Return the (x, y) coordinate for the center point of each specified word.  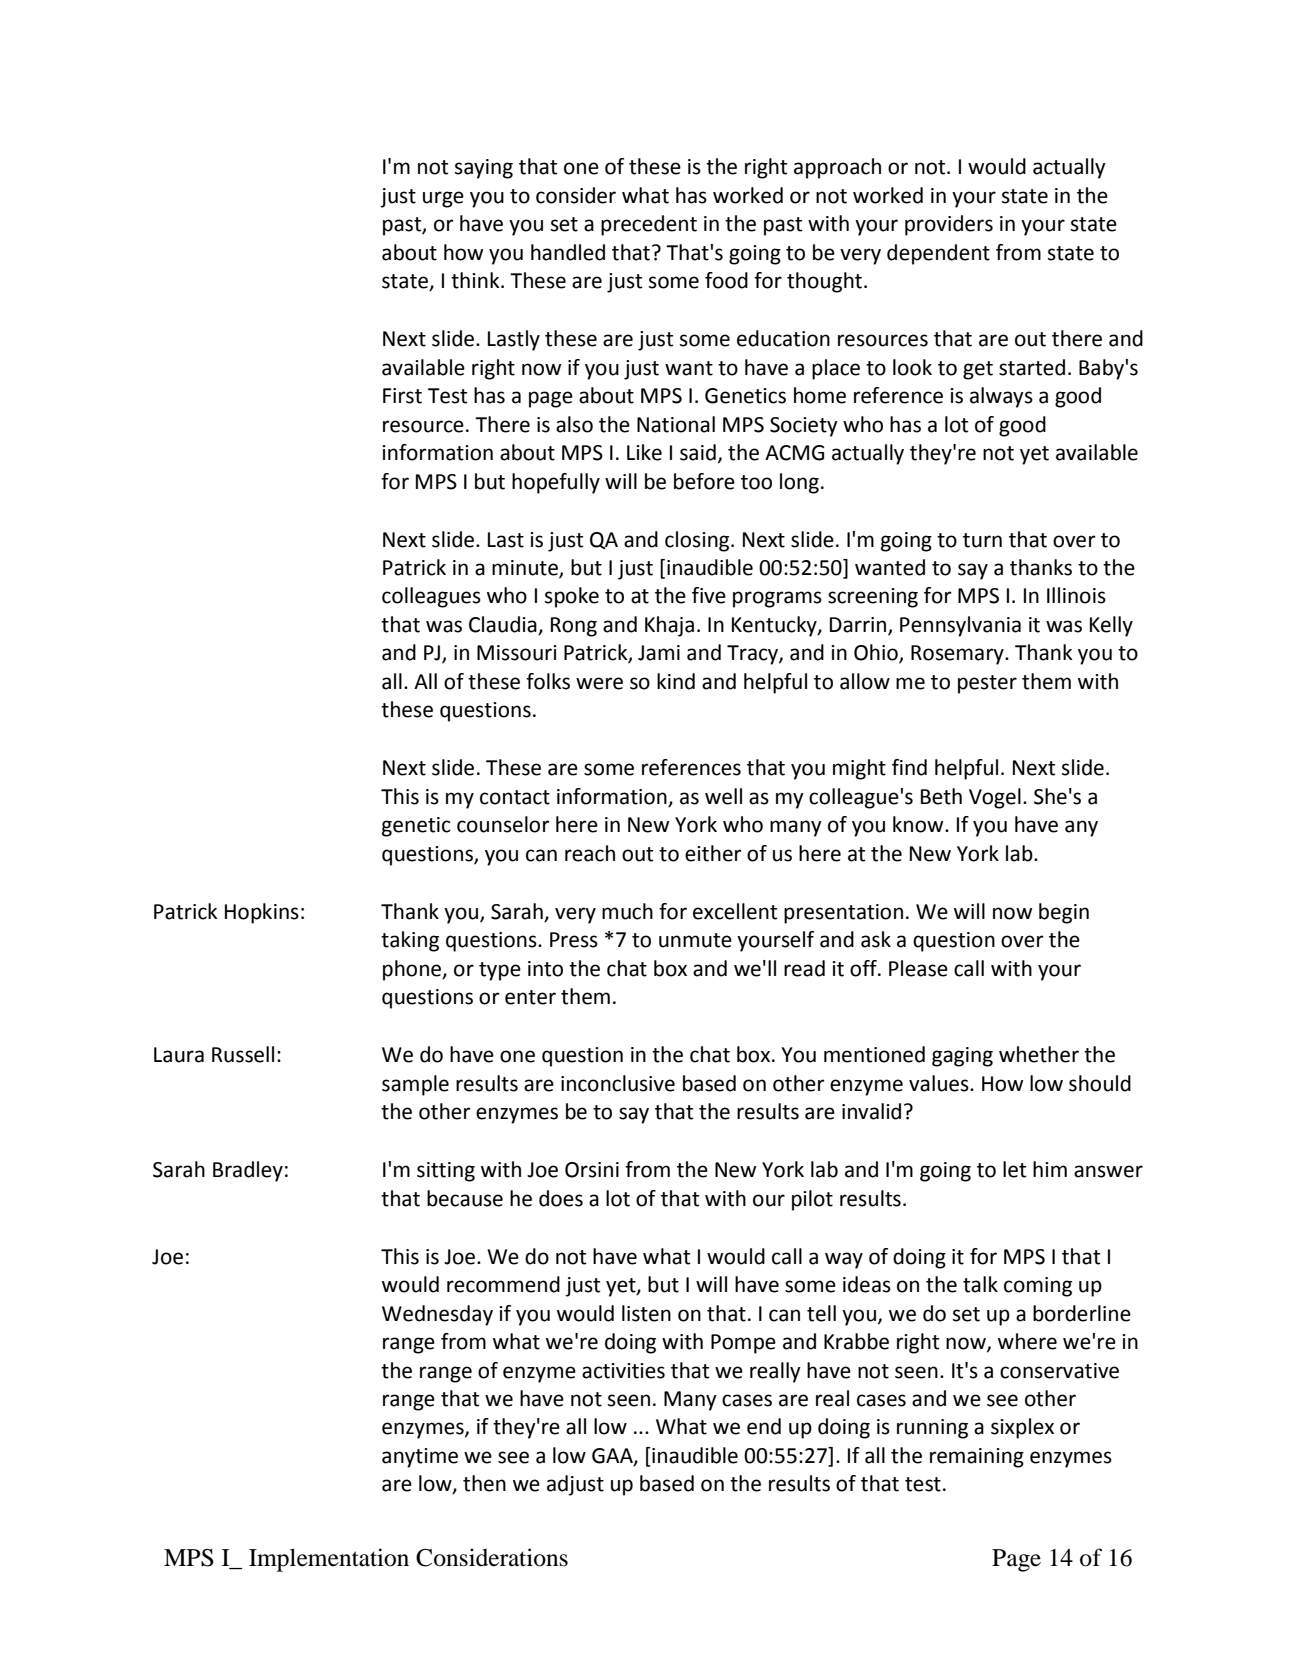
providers (949, 225)
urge (443, 199)
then (484, 1483)
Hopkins (262, 913)
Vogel (995, 798)
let (1014, 1169)
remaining (977, 1458)
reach (590, 853)
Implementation (329, 1560)
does (561, 1198)
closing (698, 541)
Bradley (248, 1171)
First (402, 396)
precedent (649, 225)
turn (982, 540)
